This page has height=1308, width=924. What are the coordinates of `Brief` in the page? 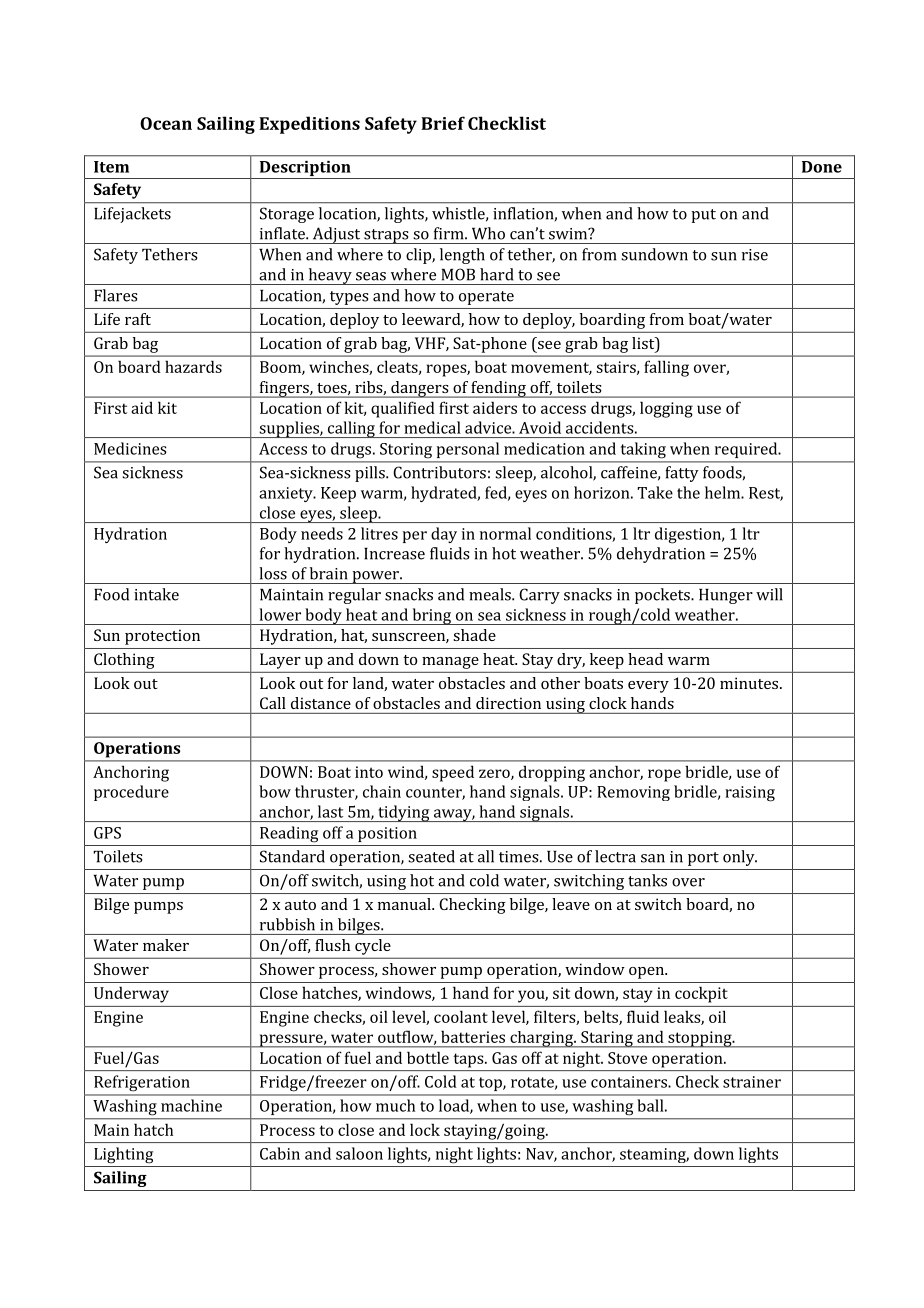 It's located at (443, 123).
